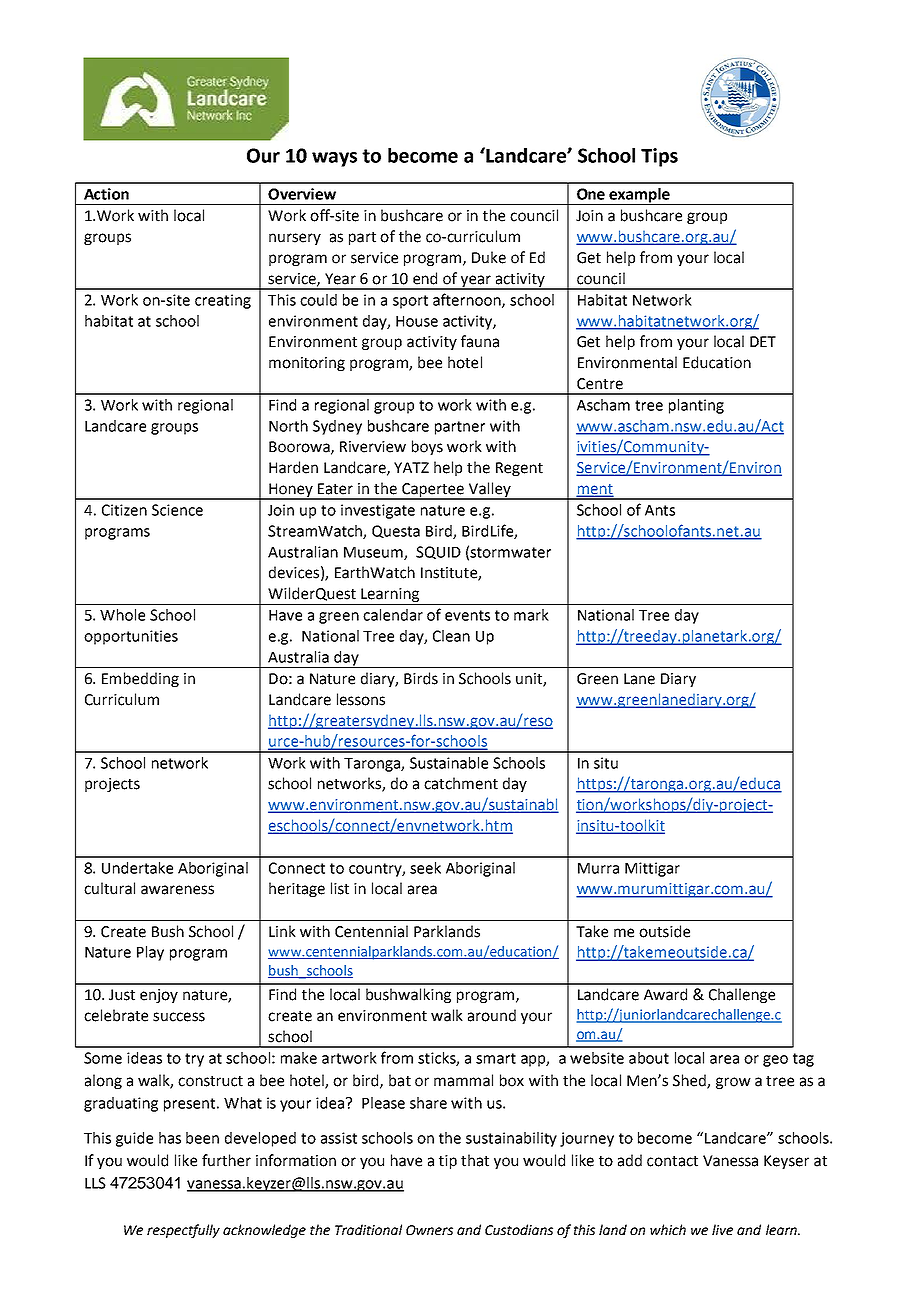  What do you see at coordinates (140, 679) in the screenshot?
I see `Embedding` at bounding box center [140, 679].
